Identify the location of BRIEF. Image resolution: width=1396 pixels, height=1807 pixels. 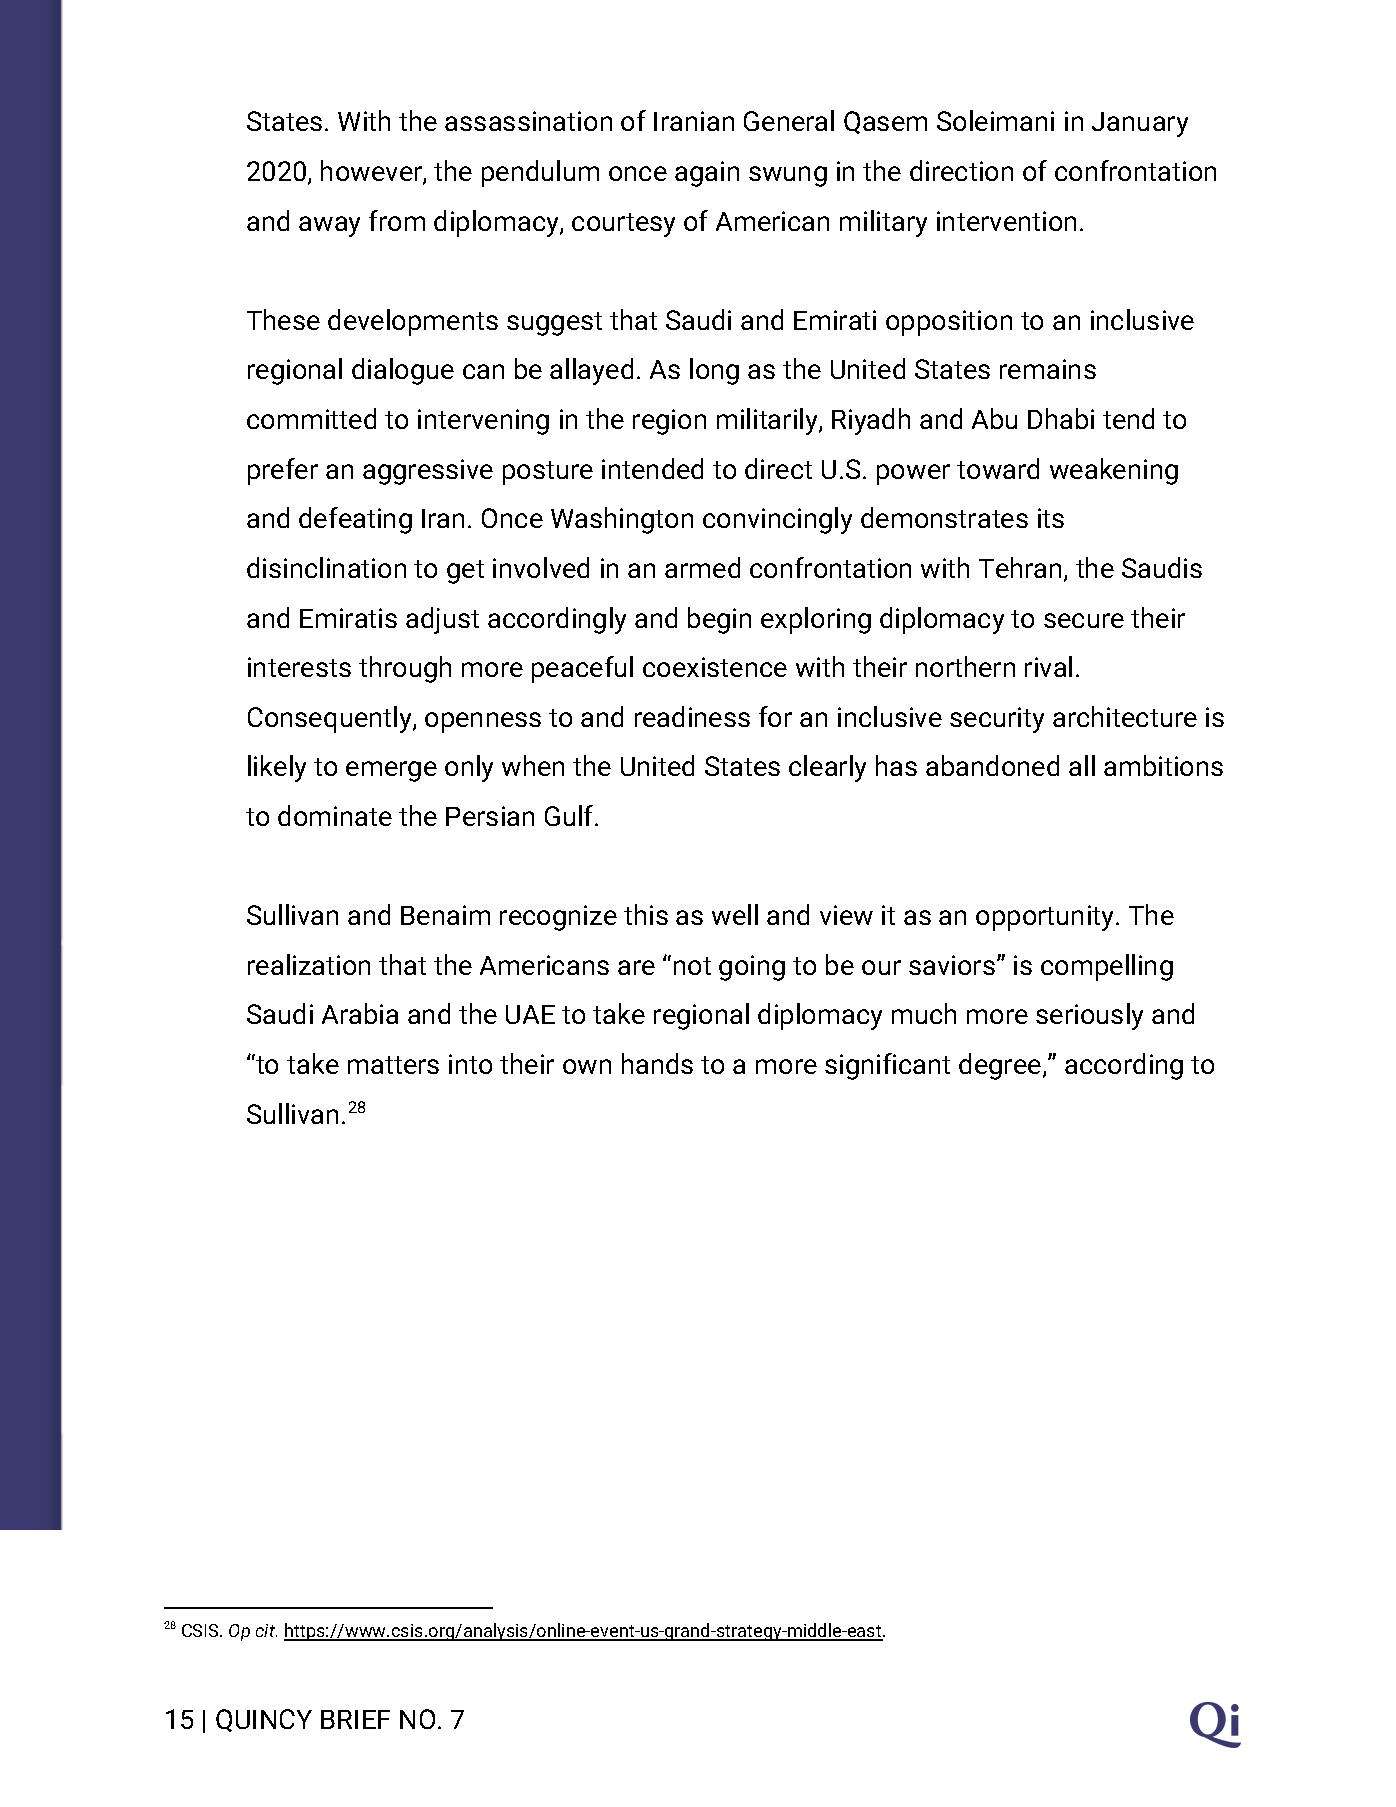
(355, 1719).
